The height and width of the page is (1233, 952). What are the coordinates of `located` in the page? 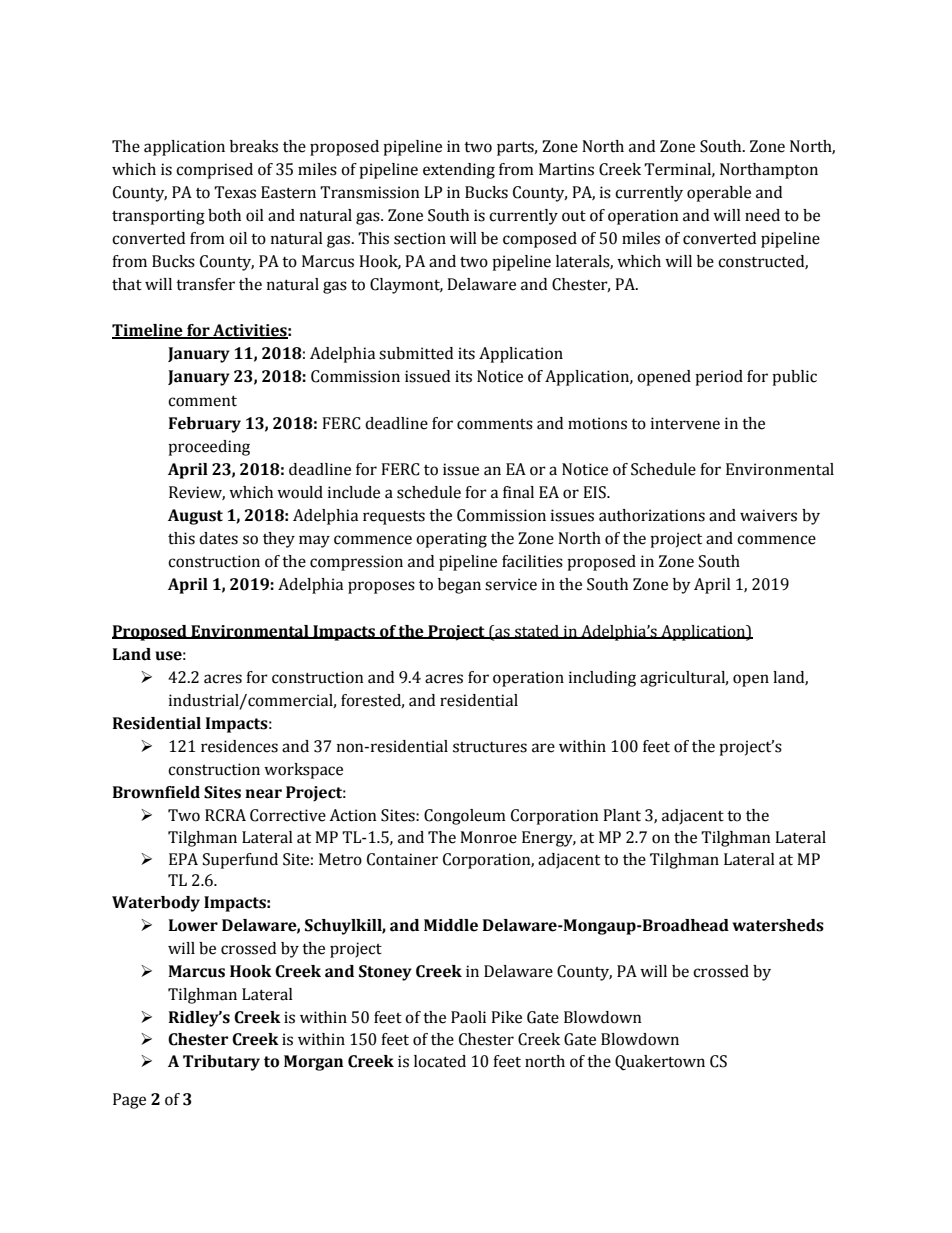 It's located at (440, 1061).
